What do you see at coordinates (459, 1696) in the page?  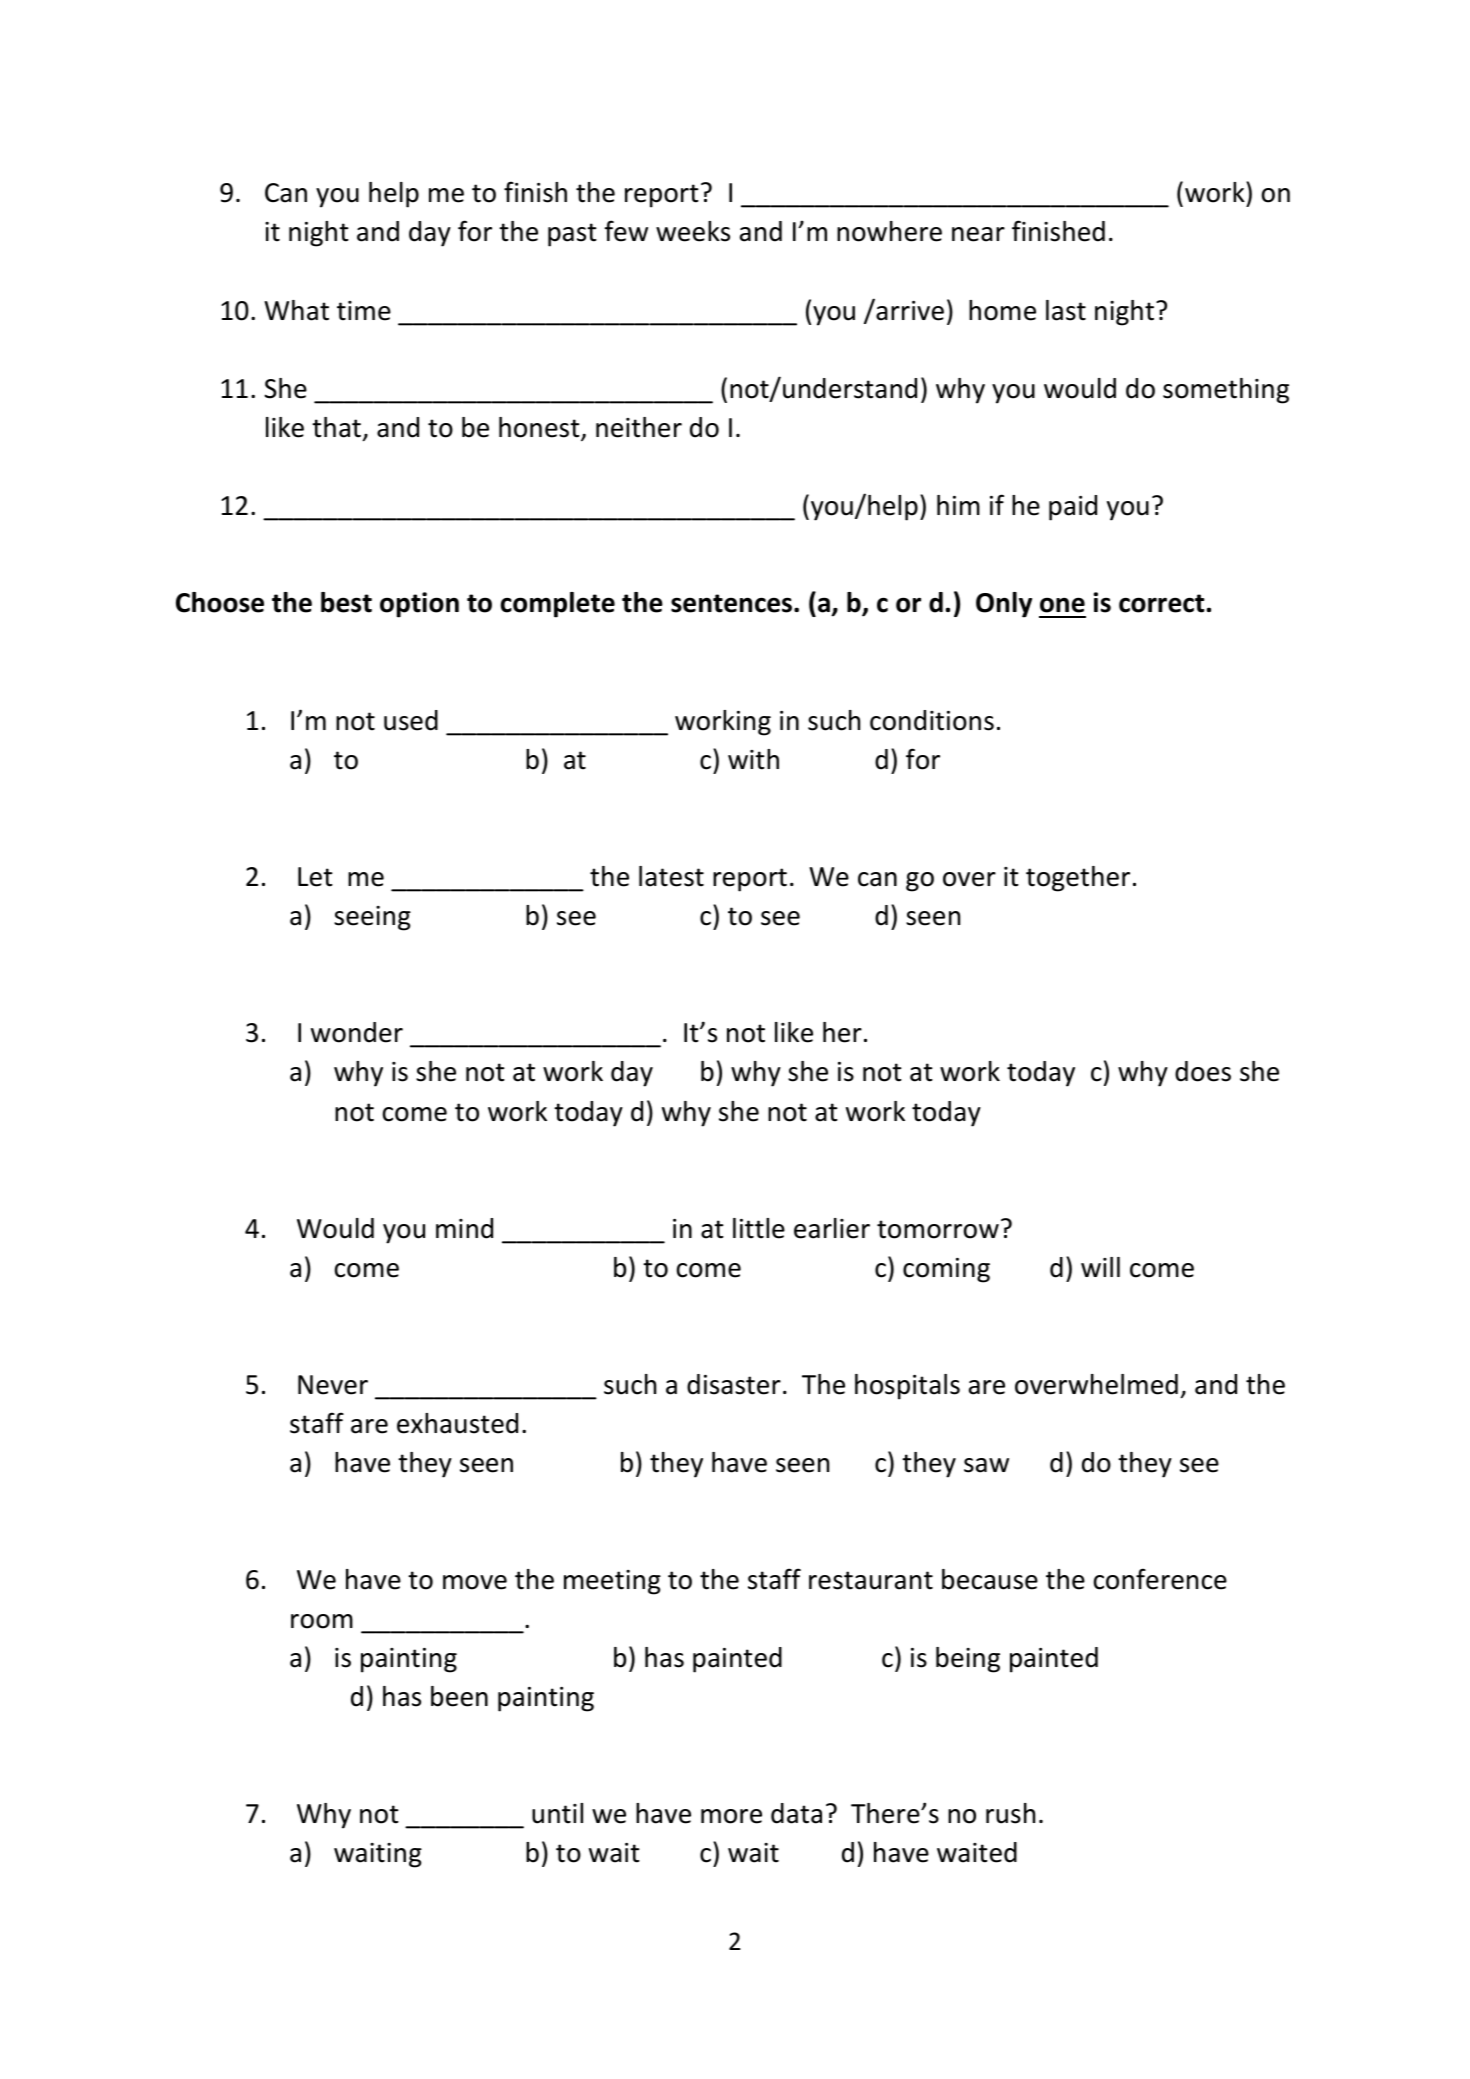 I see `been` at bounding box center [459, 1696].
